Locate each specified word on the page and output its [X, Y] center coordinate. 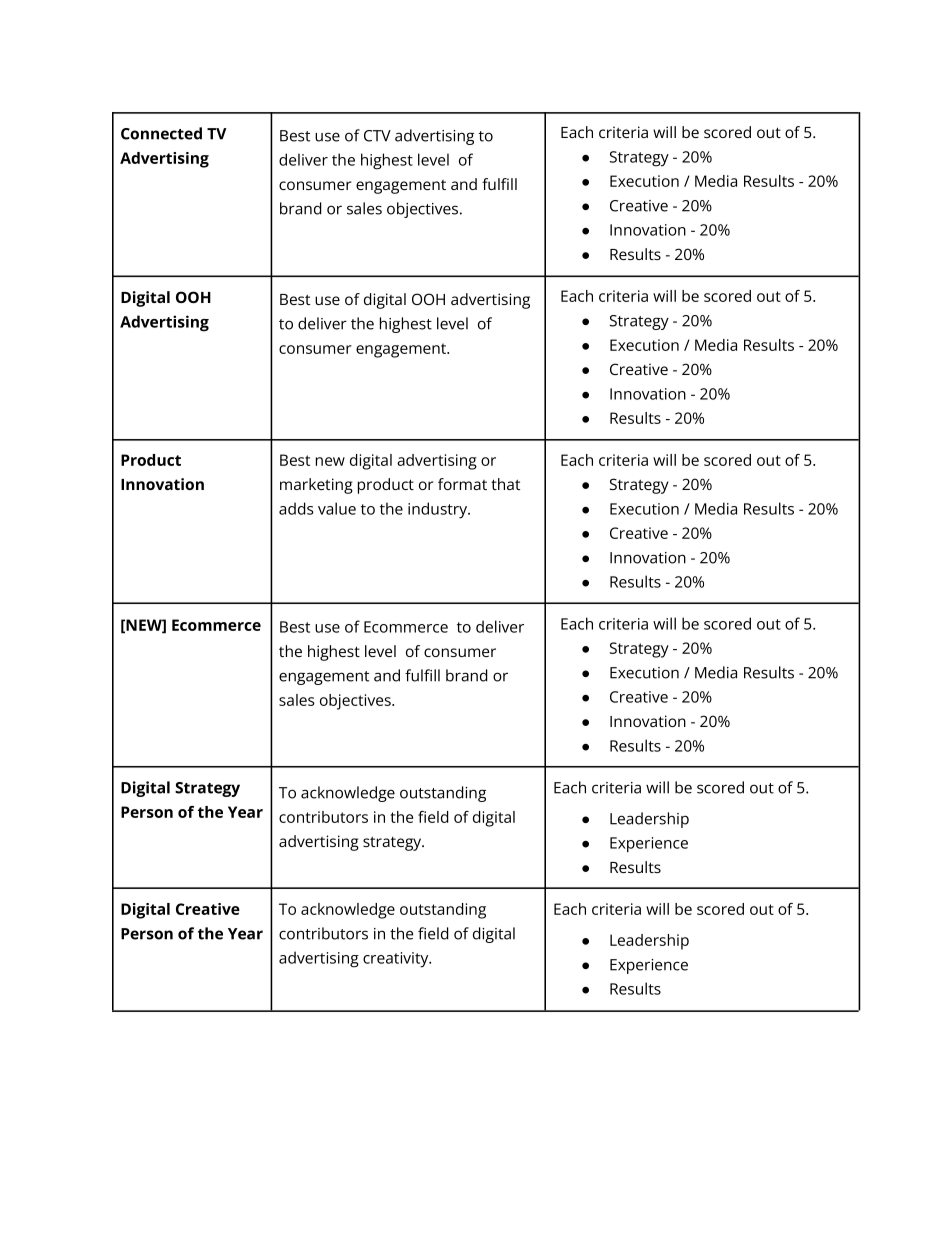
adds [296, 508]
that [505, 484]
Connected [161, 133]
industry [438, 510]
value [337, 508]
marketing [316, 486]
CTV [377, 136]
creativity [397, 960]
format [462, 484]
